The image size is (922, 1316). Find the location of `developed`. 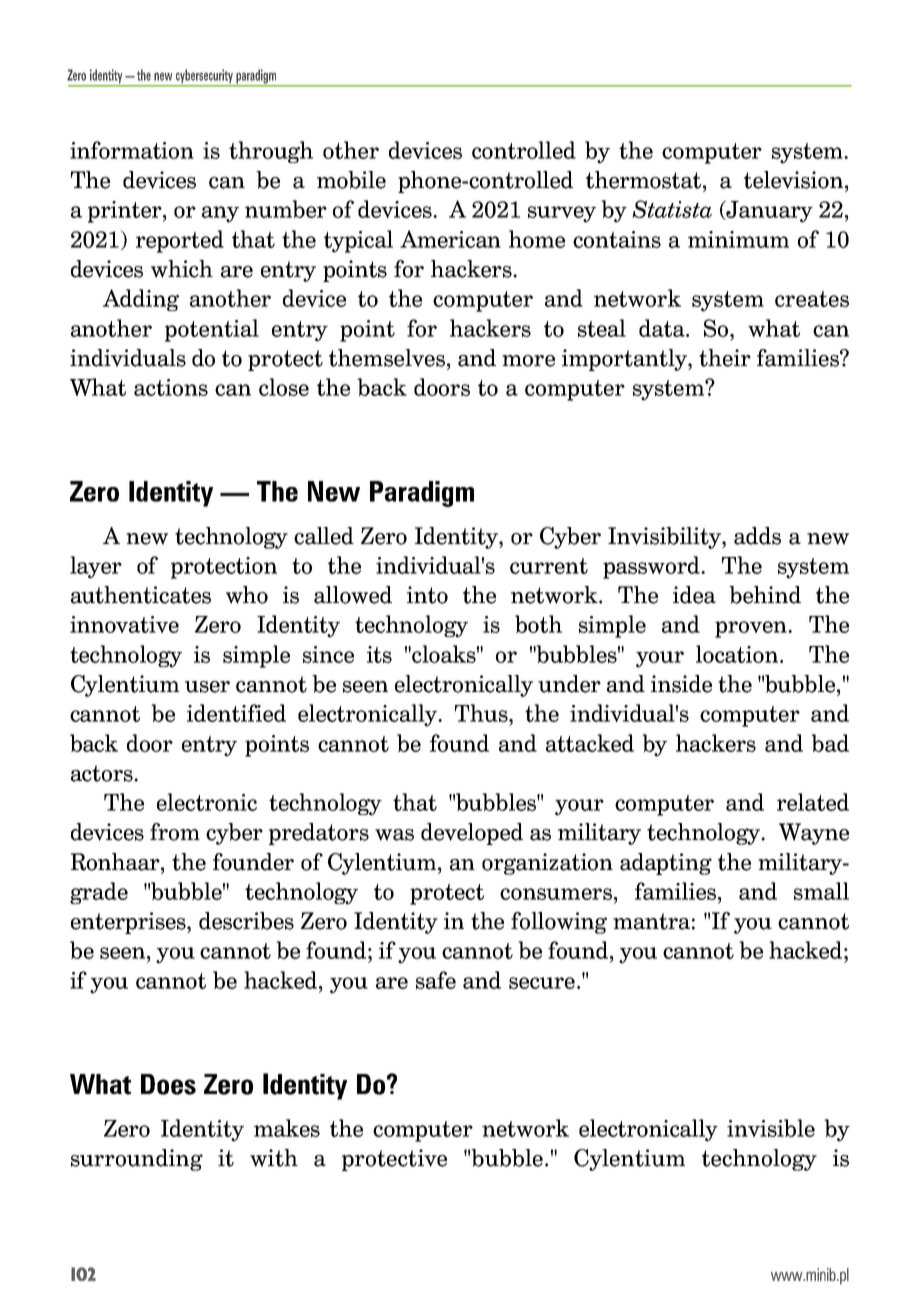

developed is located at coordinates (472, 834).
